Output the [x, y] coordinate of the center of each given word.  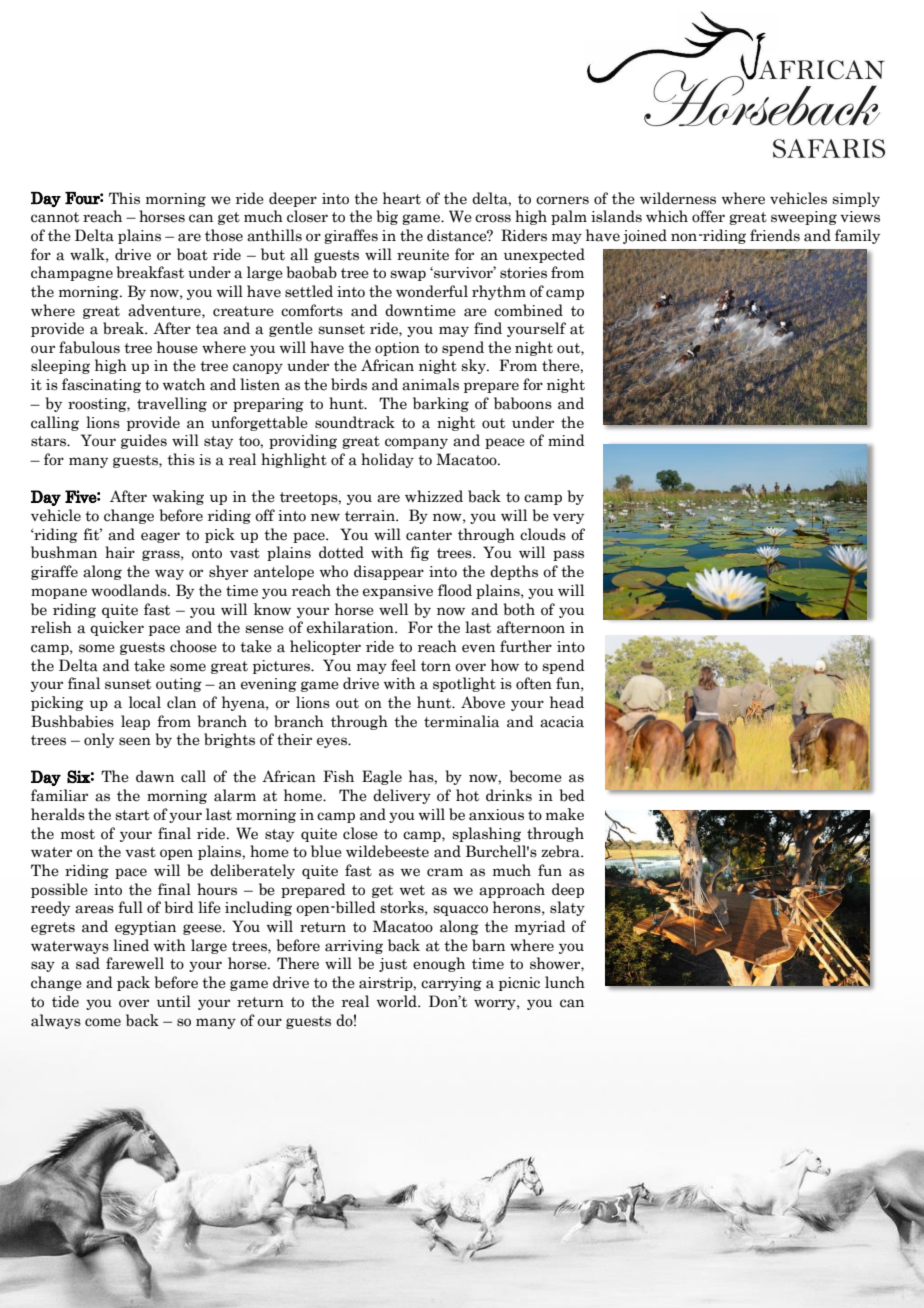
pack [133, 983]
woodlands [130, 590]
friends [775, 235]
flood [455, 590]
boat [192, 254]
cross [493, 218]
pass [568, 555]
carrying [451, 984]
